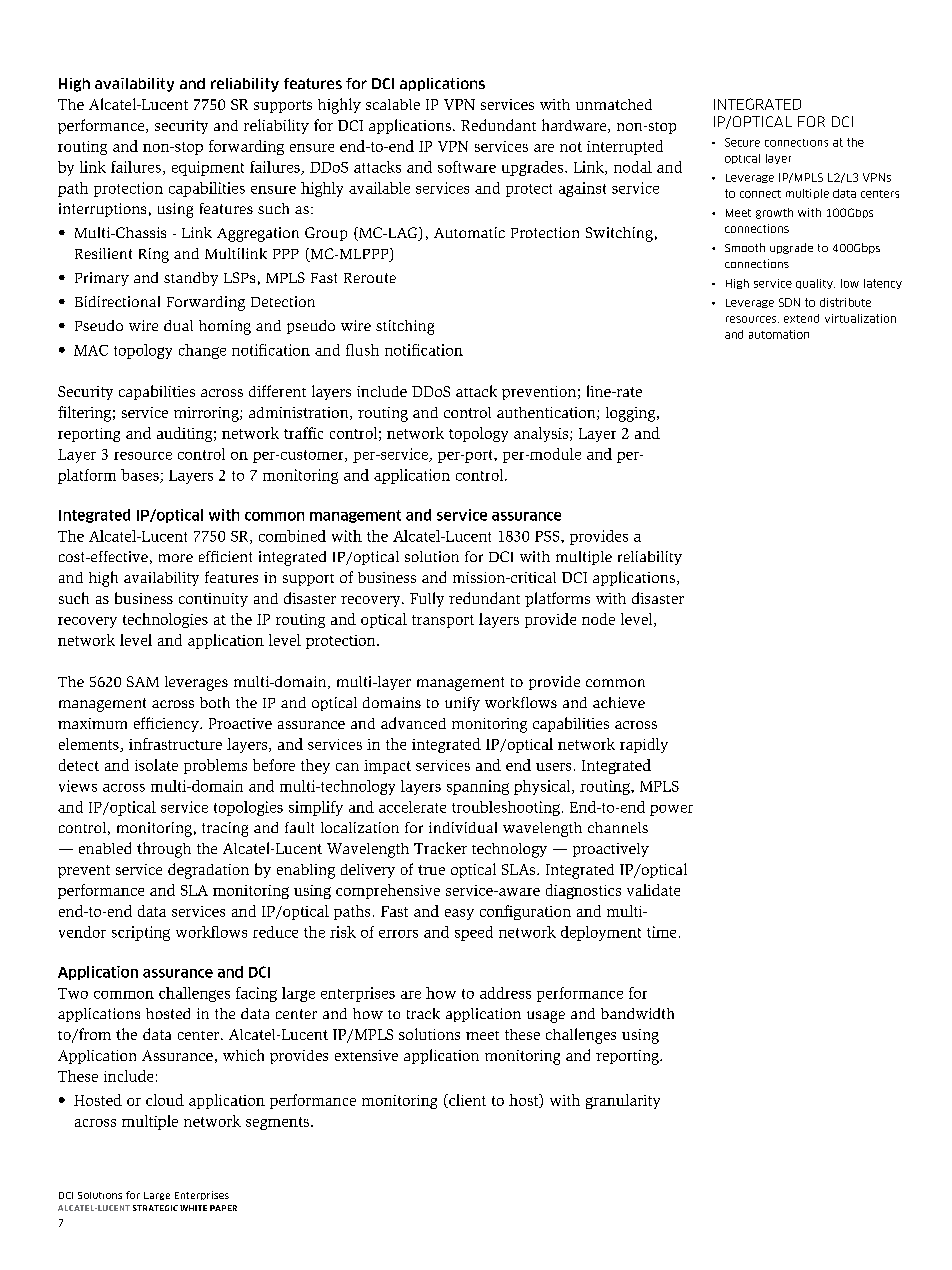  Describe the element at coordinates (742, 142) in the screenshot. I see `Secure` at that location.
